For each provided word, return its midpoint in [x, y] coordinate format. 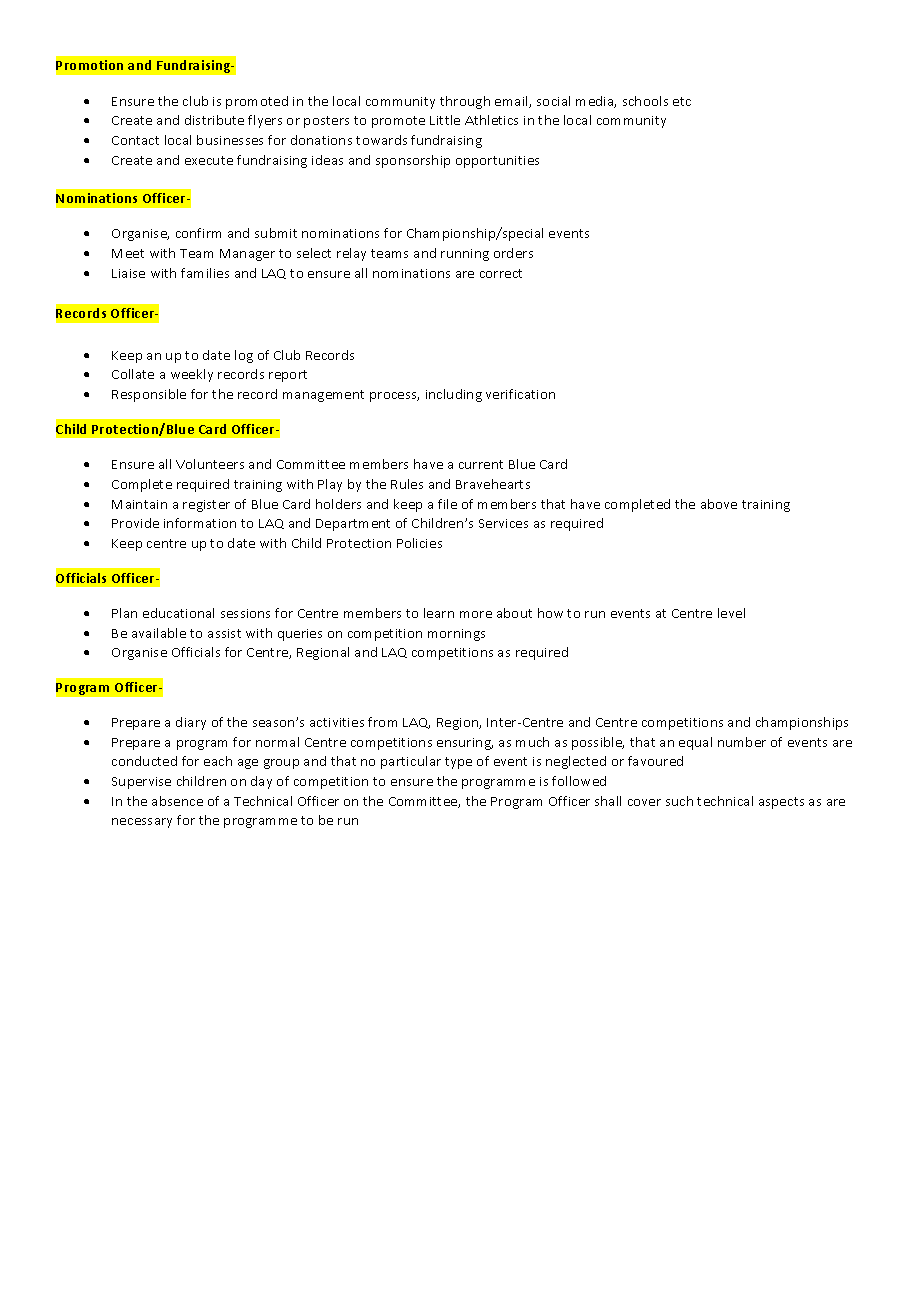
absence [177, 801]
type [458, 763]
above [719, 504]
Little [445, 120]
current [481, 464]
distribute [214, 120]
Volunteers [210, 464]
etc [682, 101]
